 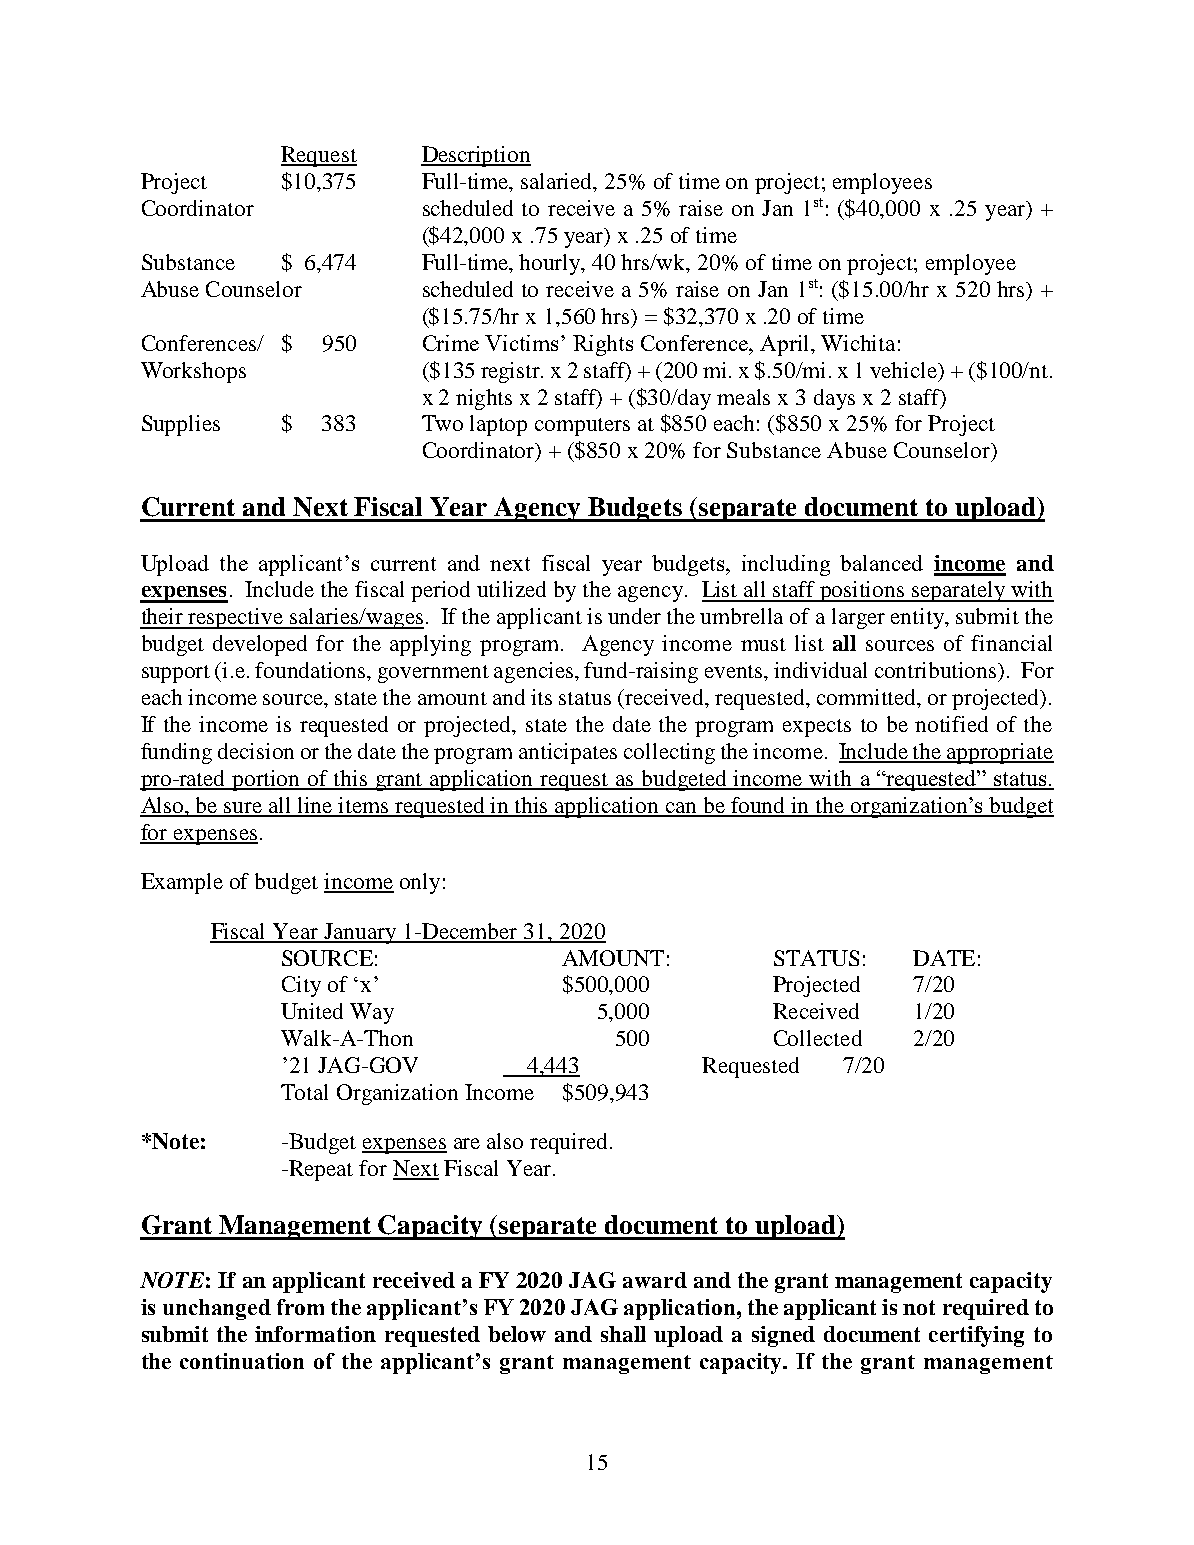 I want to click on from, so click(x=300, y=1307).
